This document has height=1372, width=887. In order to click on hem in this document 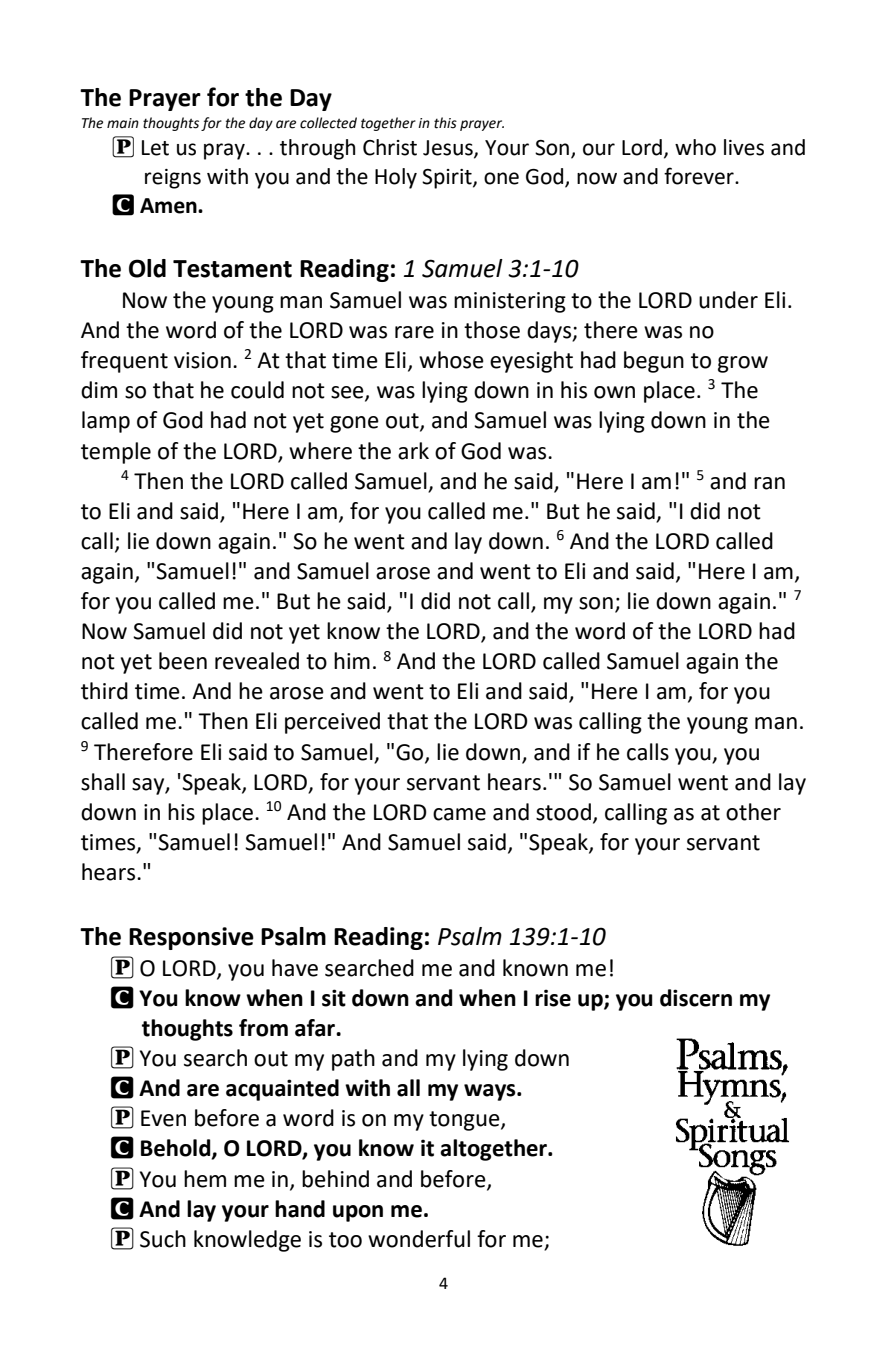, I will do `click(205, 1179)`.
